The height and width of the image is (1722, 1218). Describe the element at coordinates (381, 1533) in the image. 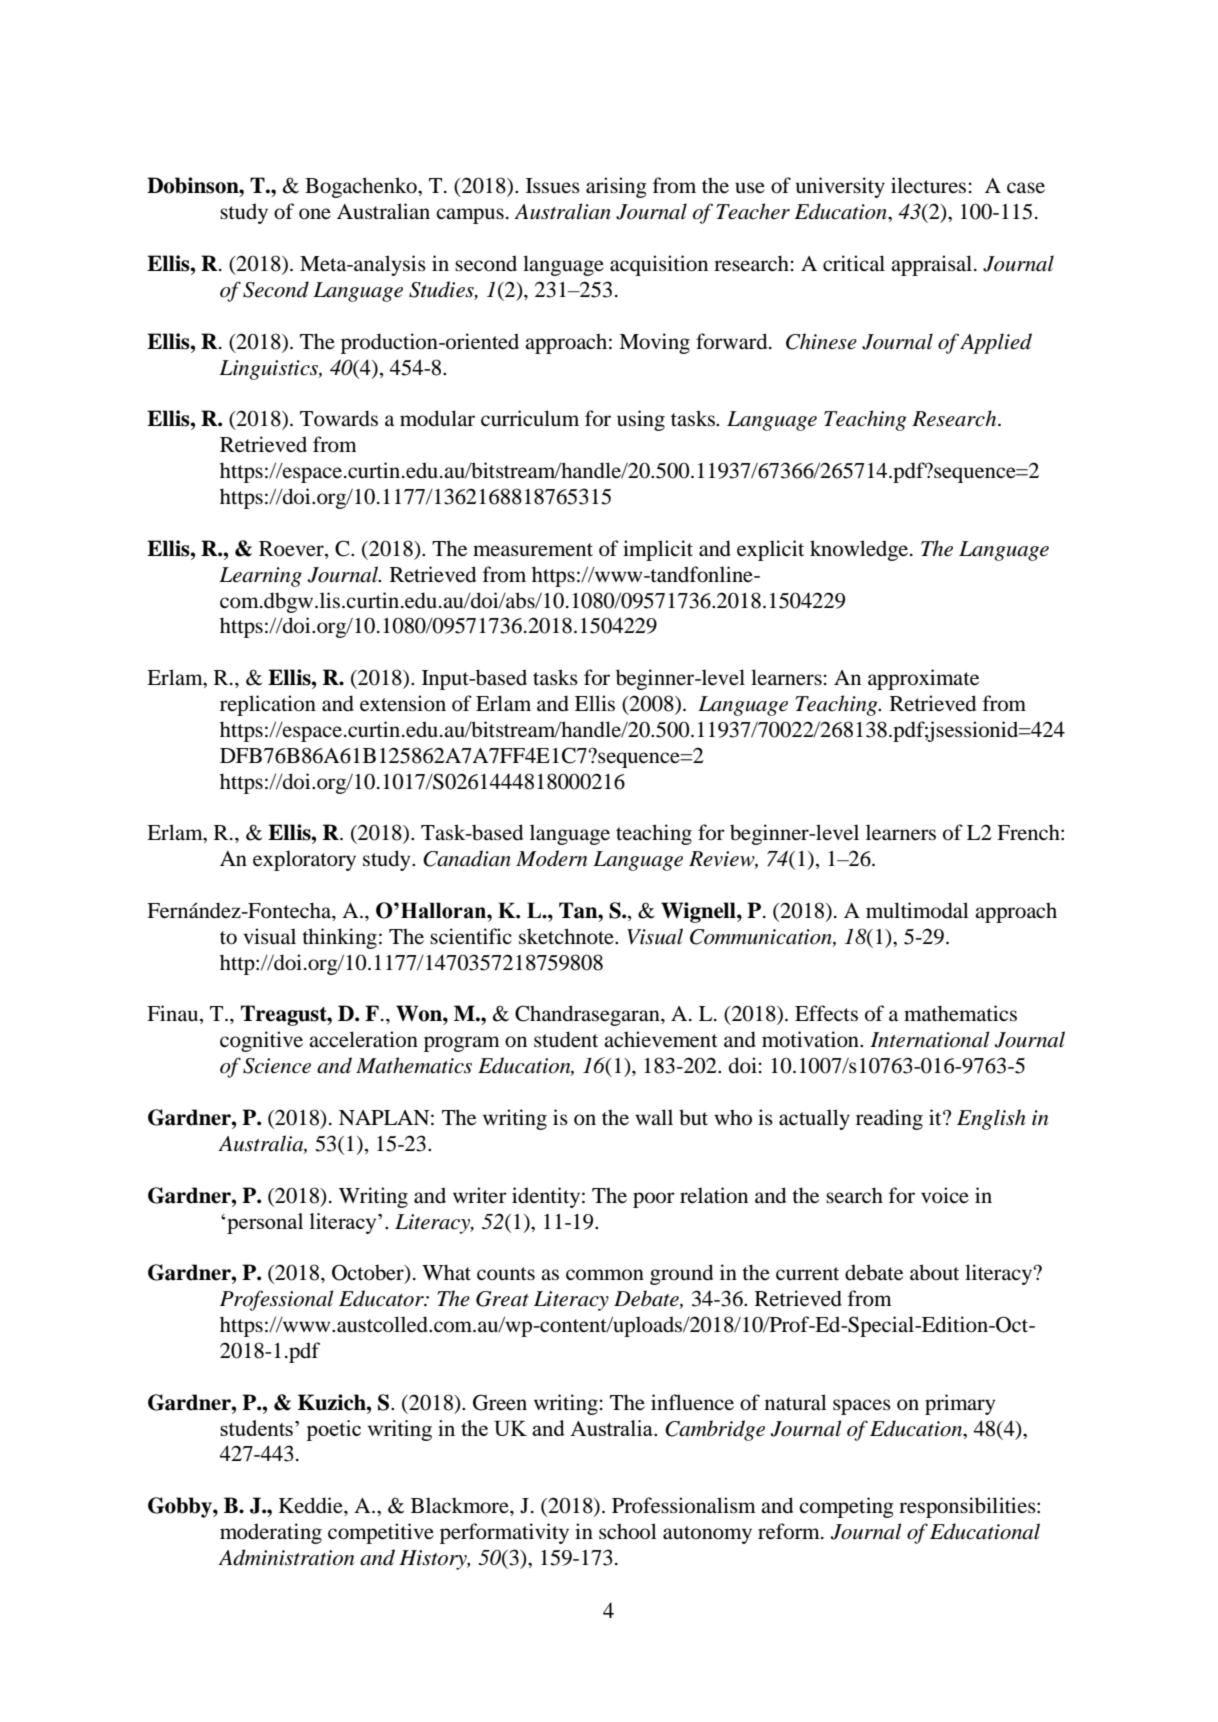

I see `competitive` at that location.
